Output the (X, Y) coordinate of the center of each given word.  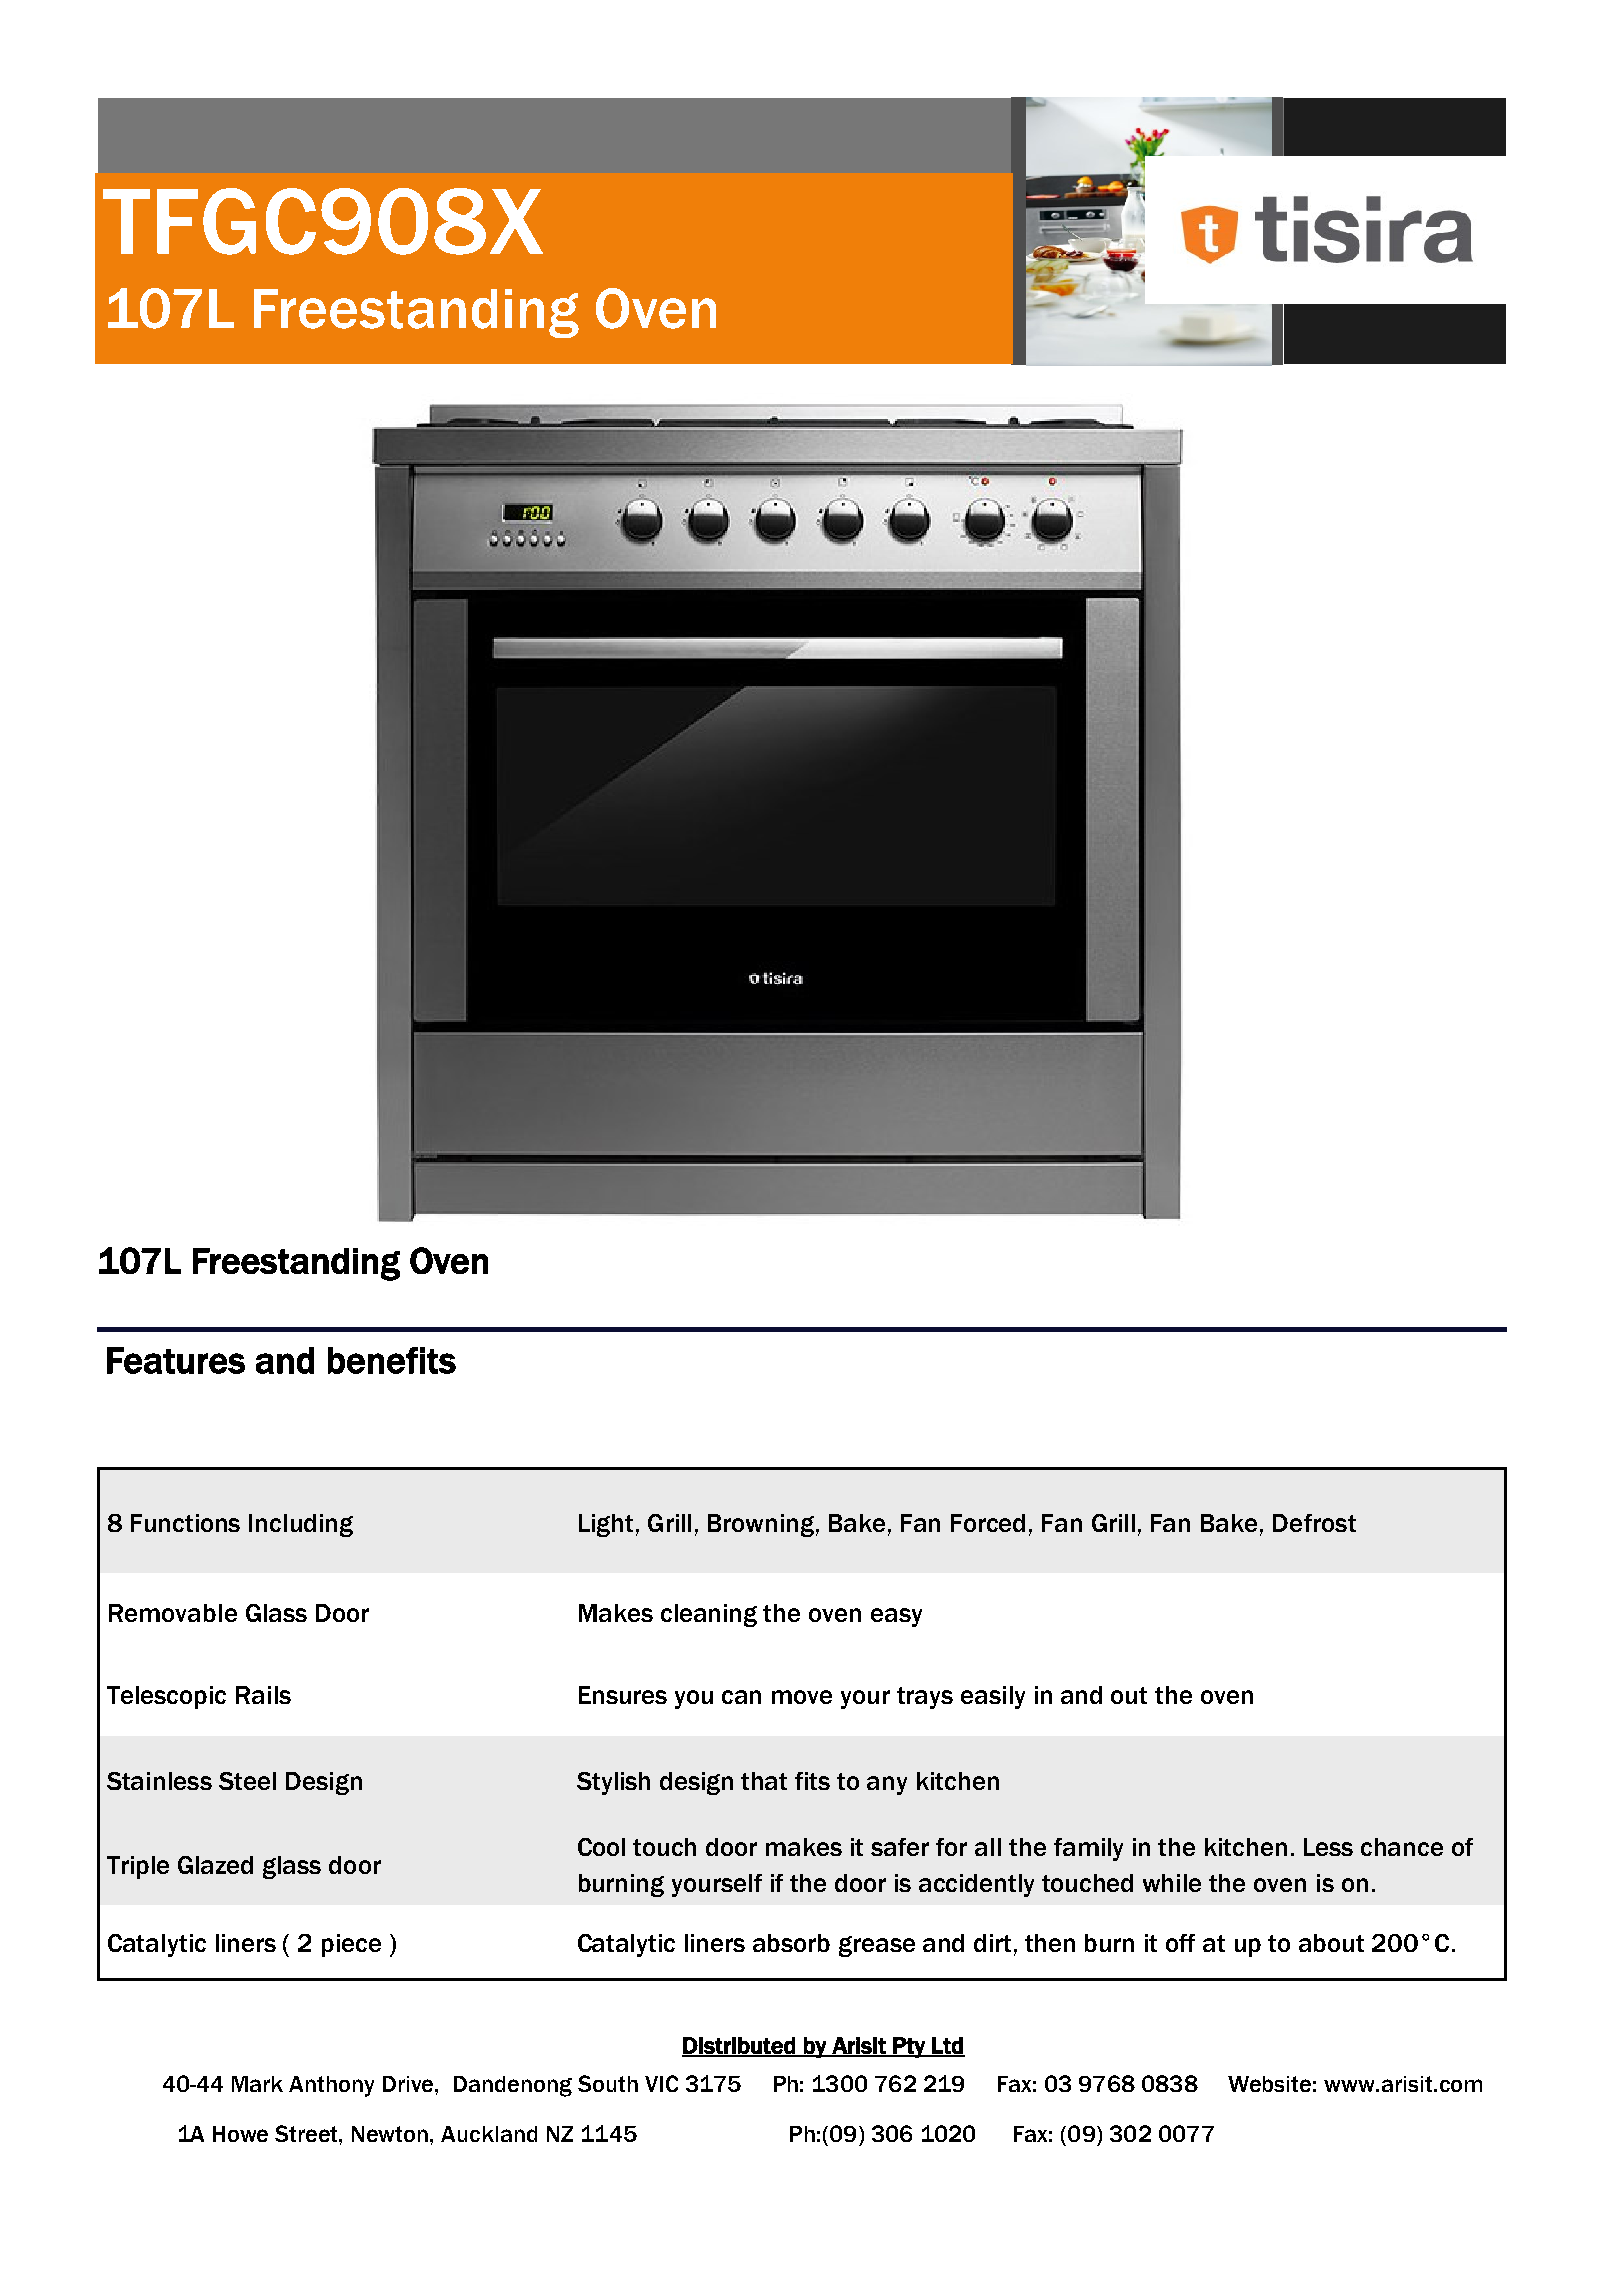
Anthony (331, 2086)
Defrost (1314, 1523)
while (1172, 1883)
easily (993, 1697)
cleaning (709, 1615)
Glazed (215, 1865)
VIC (661, 2083)
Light (606, 1525)
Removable (173, 1613)
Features (176, 1360)
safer (900, 1847)
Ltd (947, 2046)
